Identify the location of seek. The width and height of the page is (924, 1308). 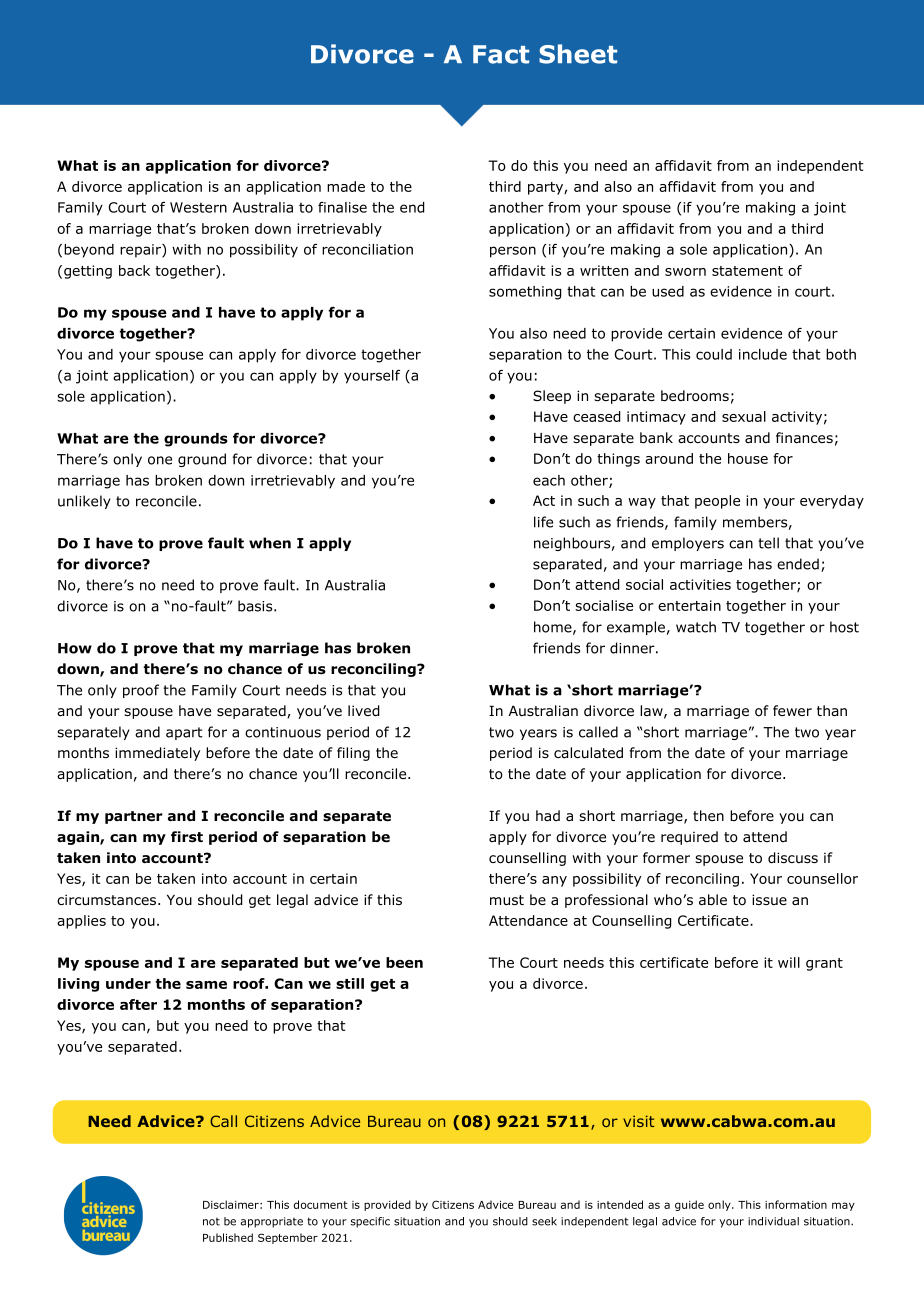
(544, 1221).
